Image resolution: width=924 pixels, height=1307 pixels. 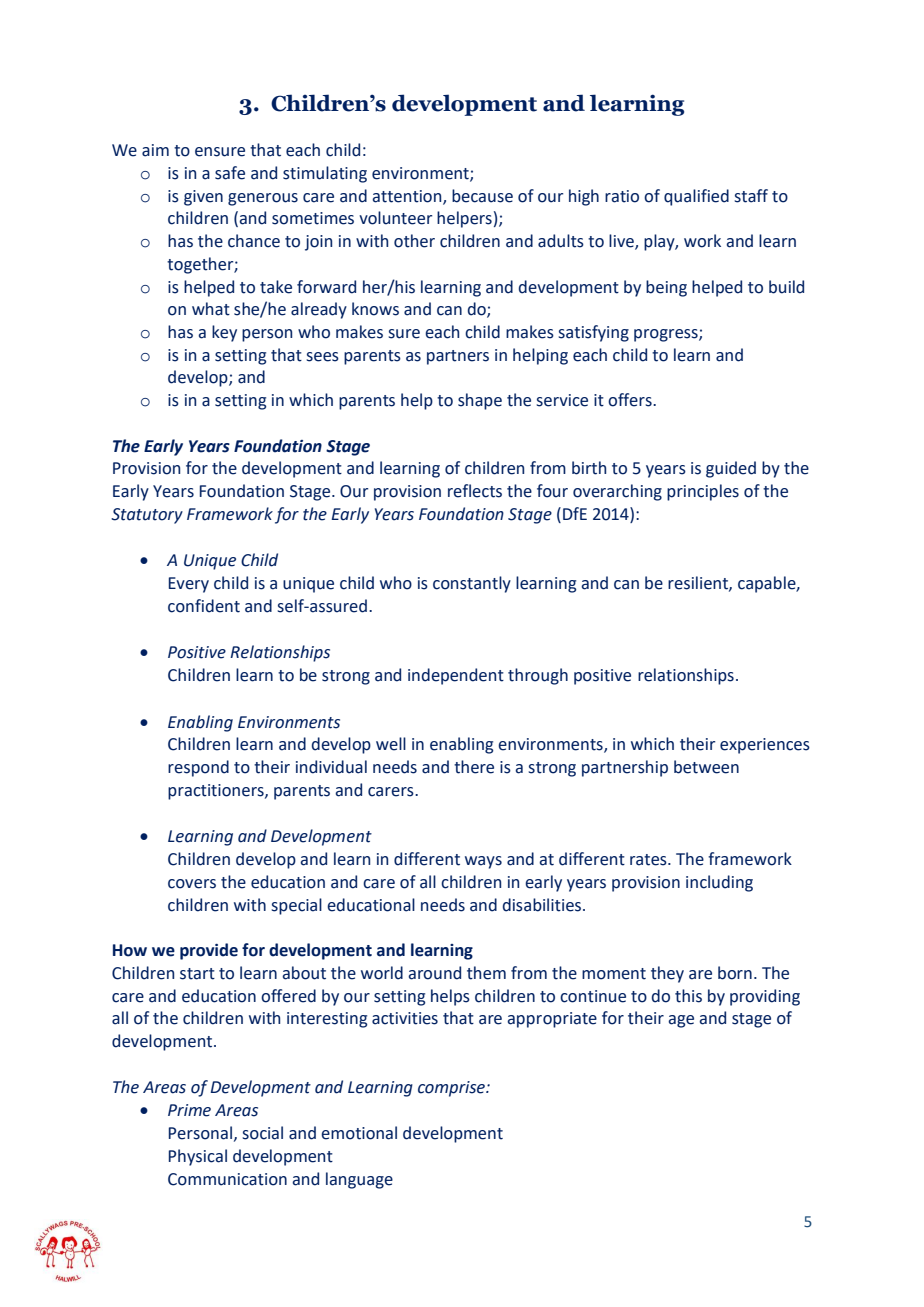 What do you see at coordinates (696, 197) in the document?
I see `qualified` at bounding box center [696, 197].
